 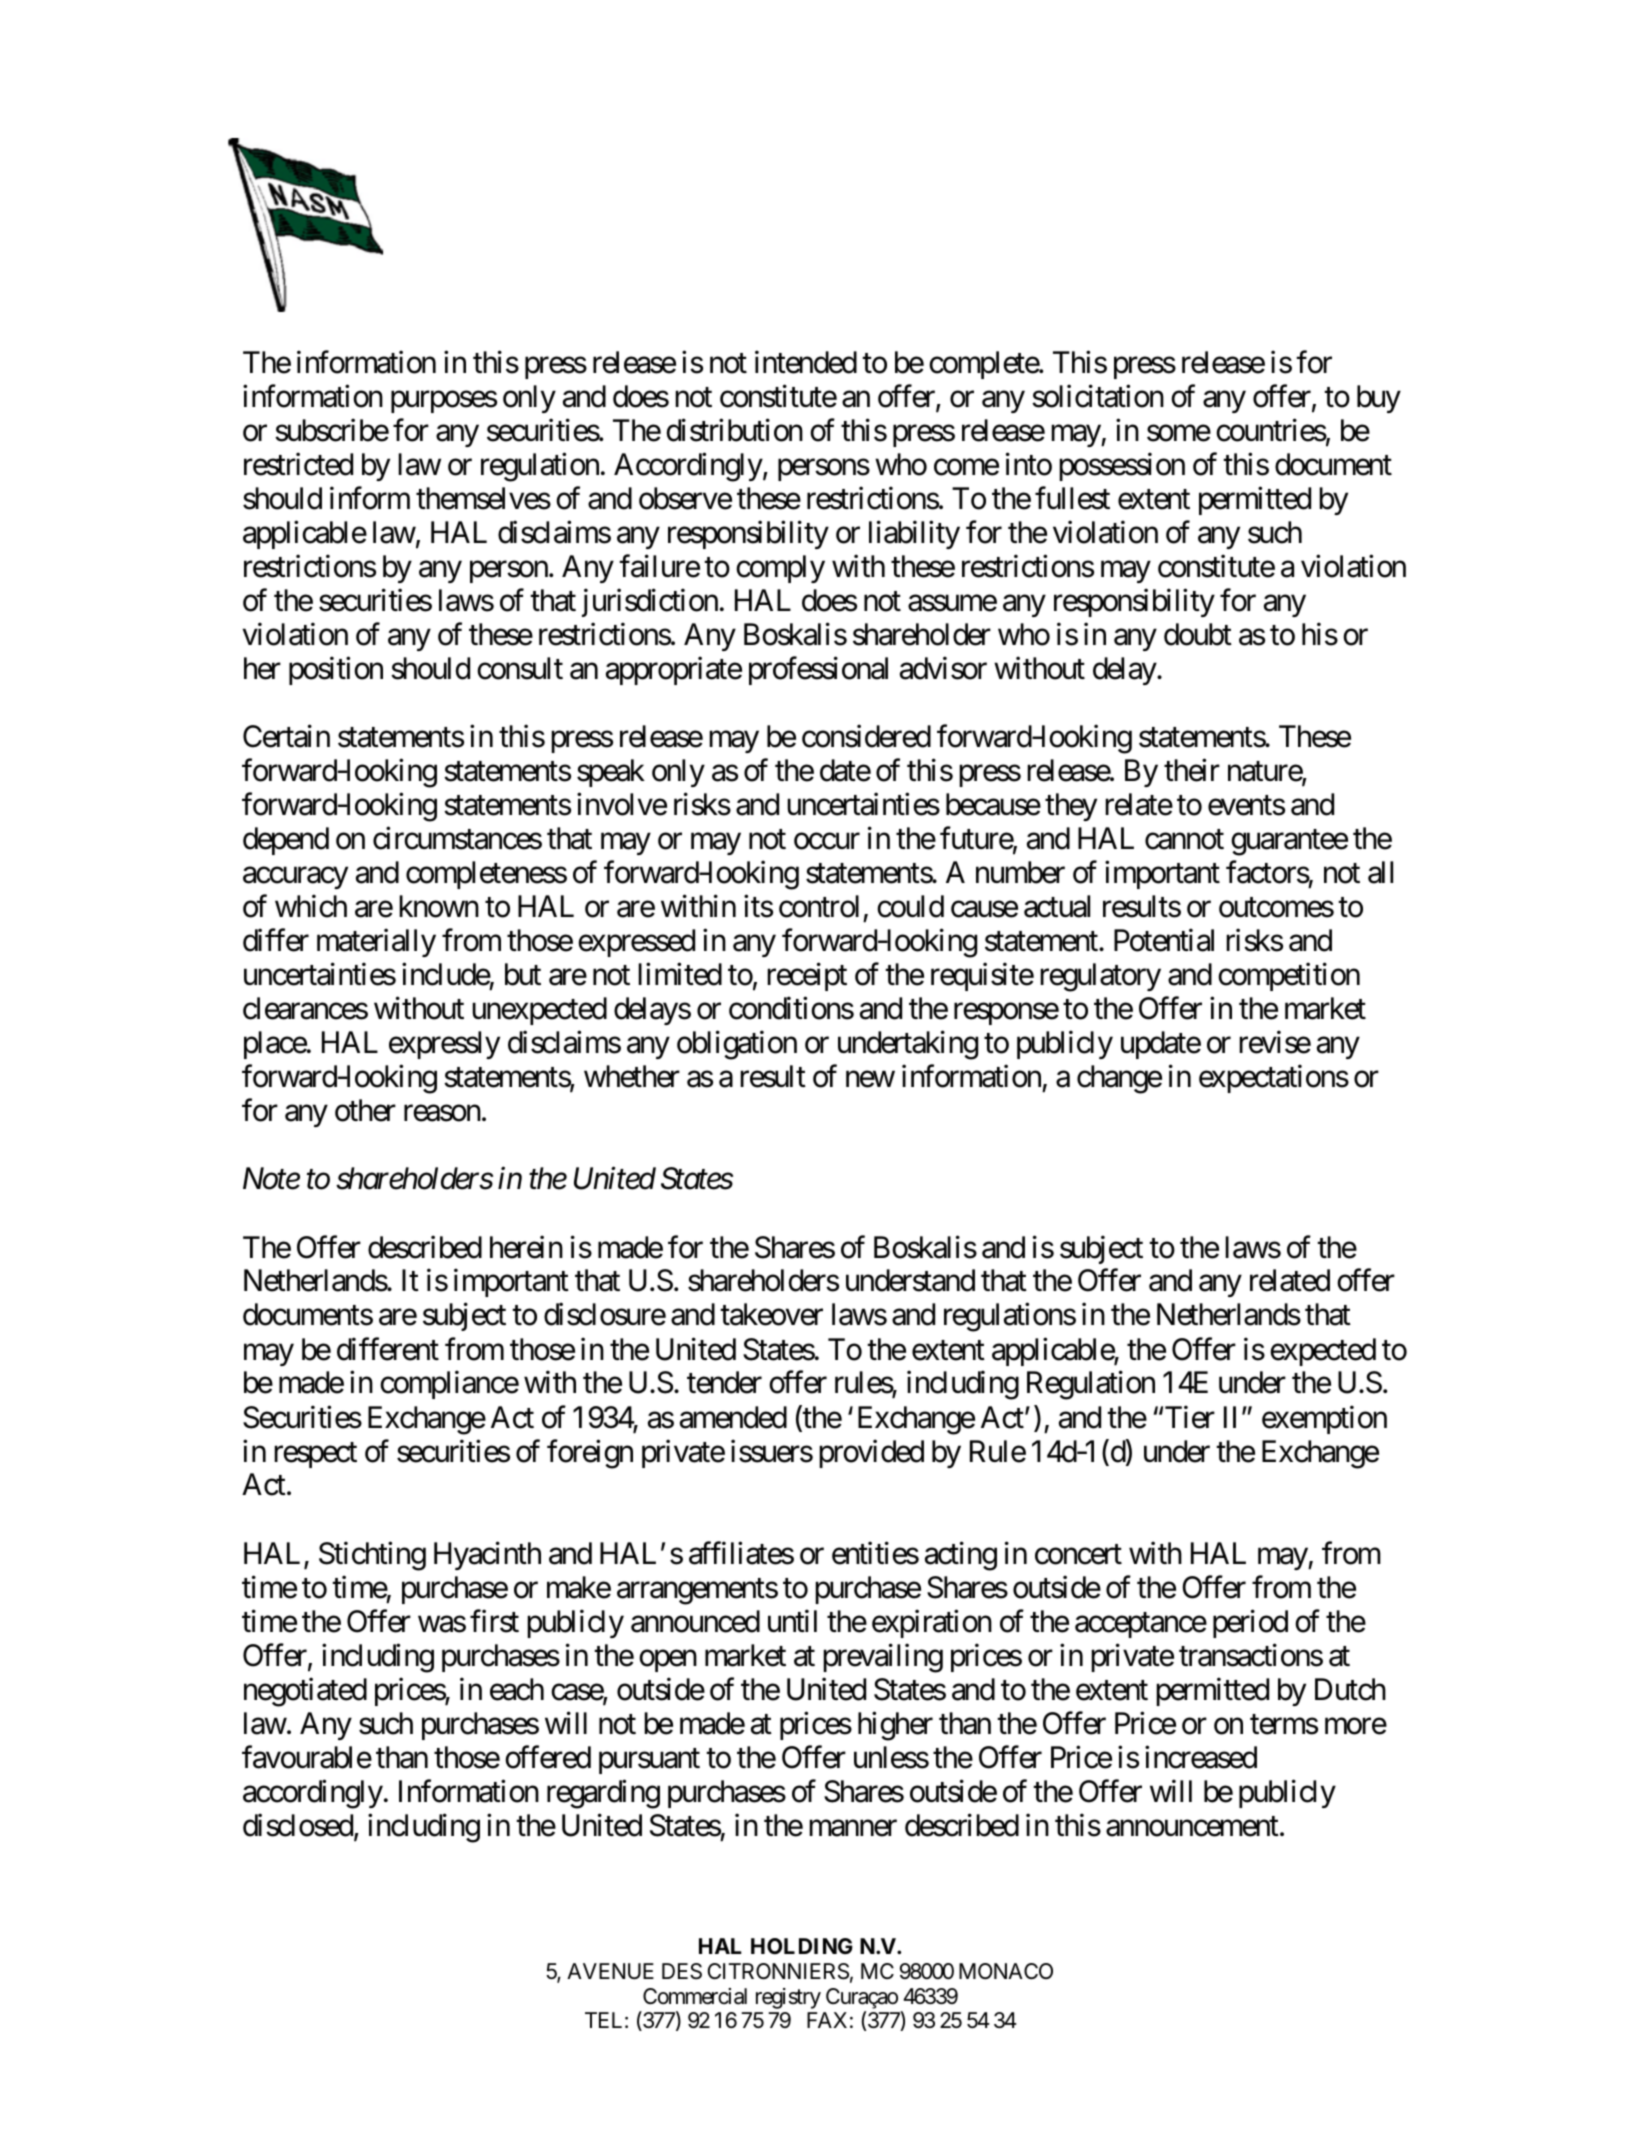 What do you see at coordinates (1379, 399) in the screenshot?
I see `buy` at bounding box center [1379, 399].
